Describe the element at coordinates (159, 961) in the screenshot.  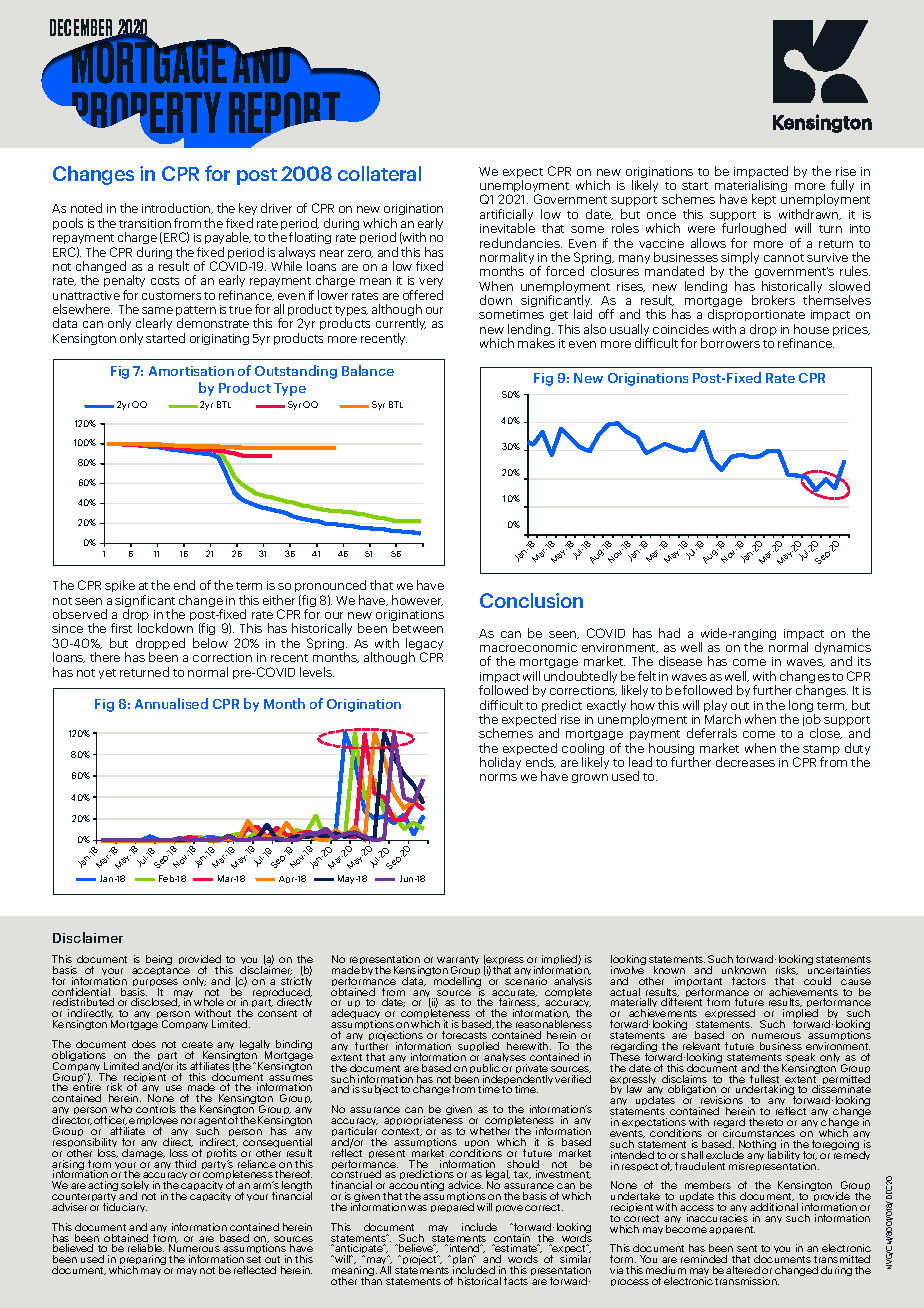
I see `being` at that location.
